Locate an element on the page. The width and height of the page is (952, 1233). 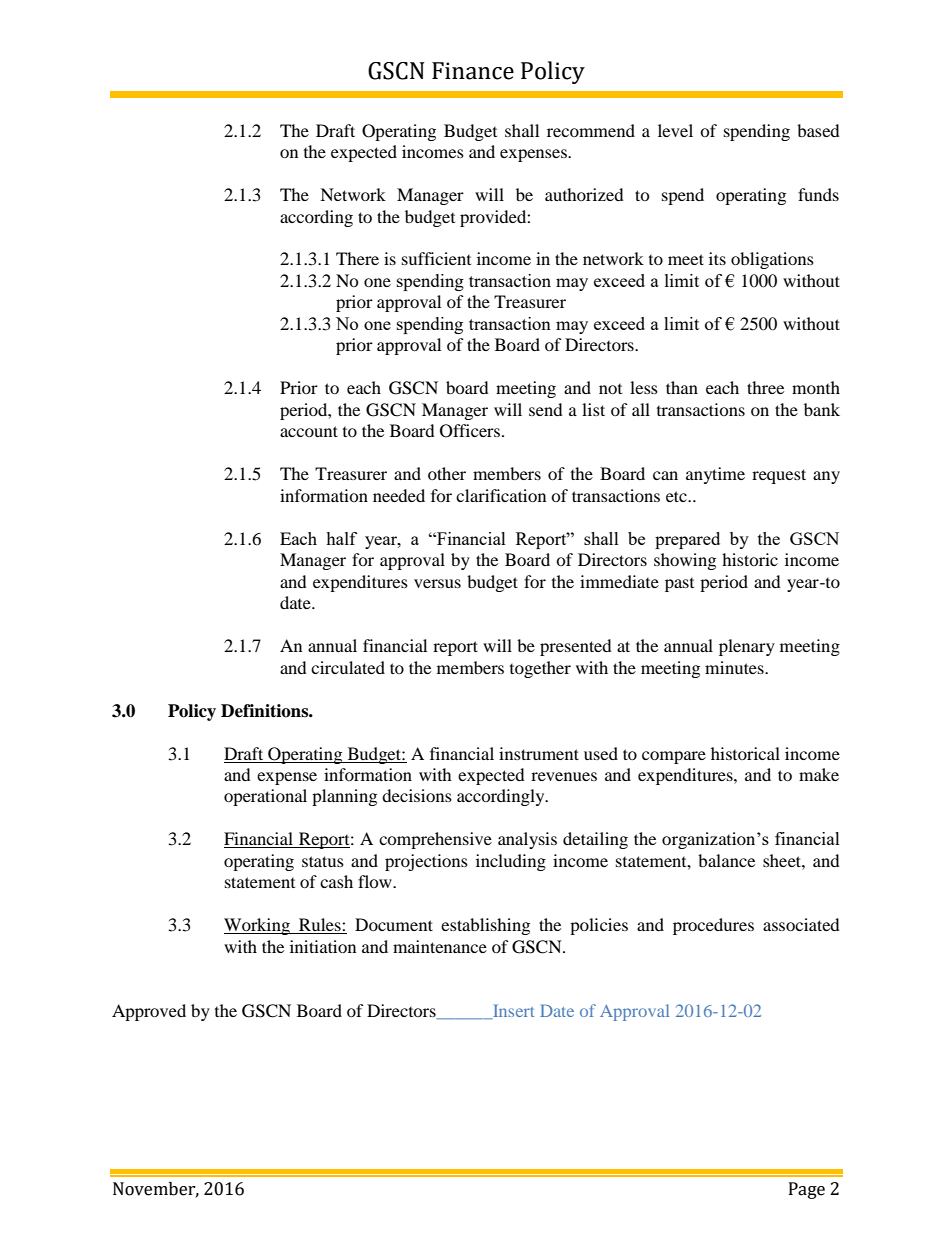
three is located at coordinates (765, 387).
